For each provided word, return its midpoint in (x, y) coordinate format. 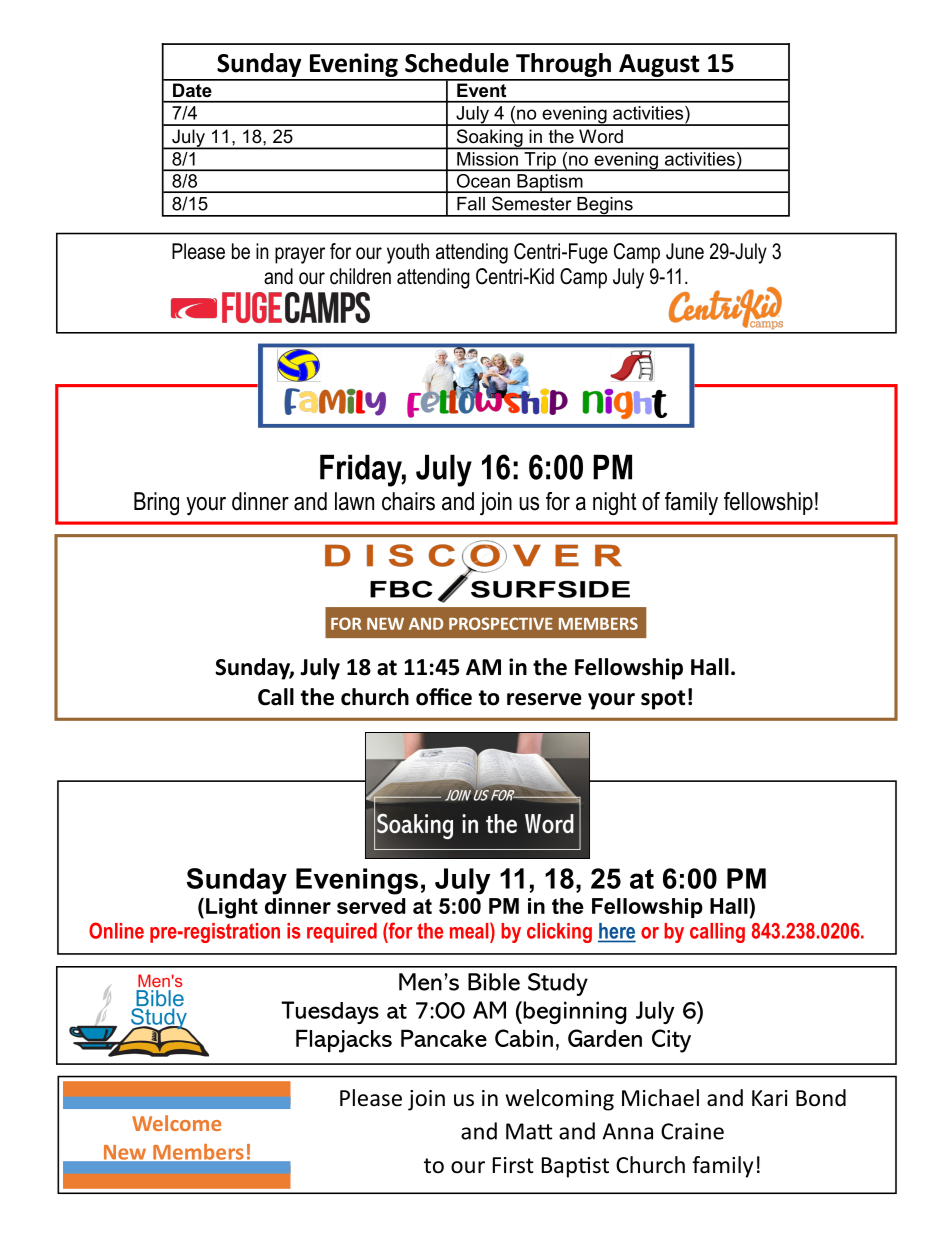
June (685, 251)
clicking (559, 933)
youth (408, 253)
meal (470, 930)
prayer (300, 255)
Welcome (176, 1123)
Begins (605, 207)
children (360, 276)
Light (232, 908)
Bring (156, 504)
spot (663, 700)
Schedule (457, 63)
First (513, 1165)
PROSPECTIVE (501, 623)
